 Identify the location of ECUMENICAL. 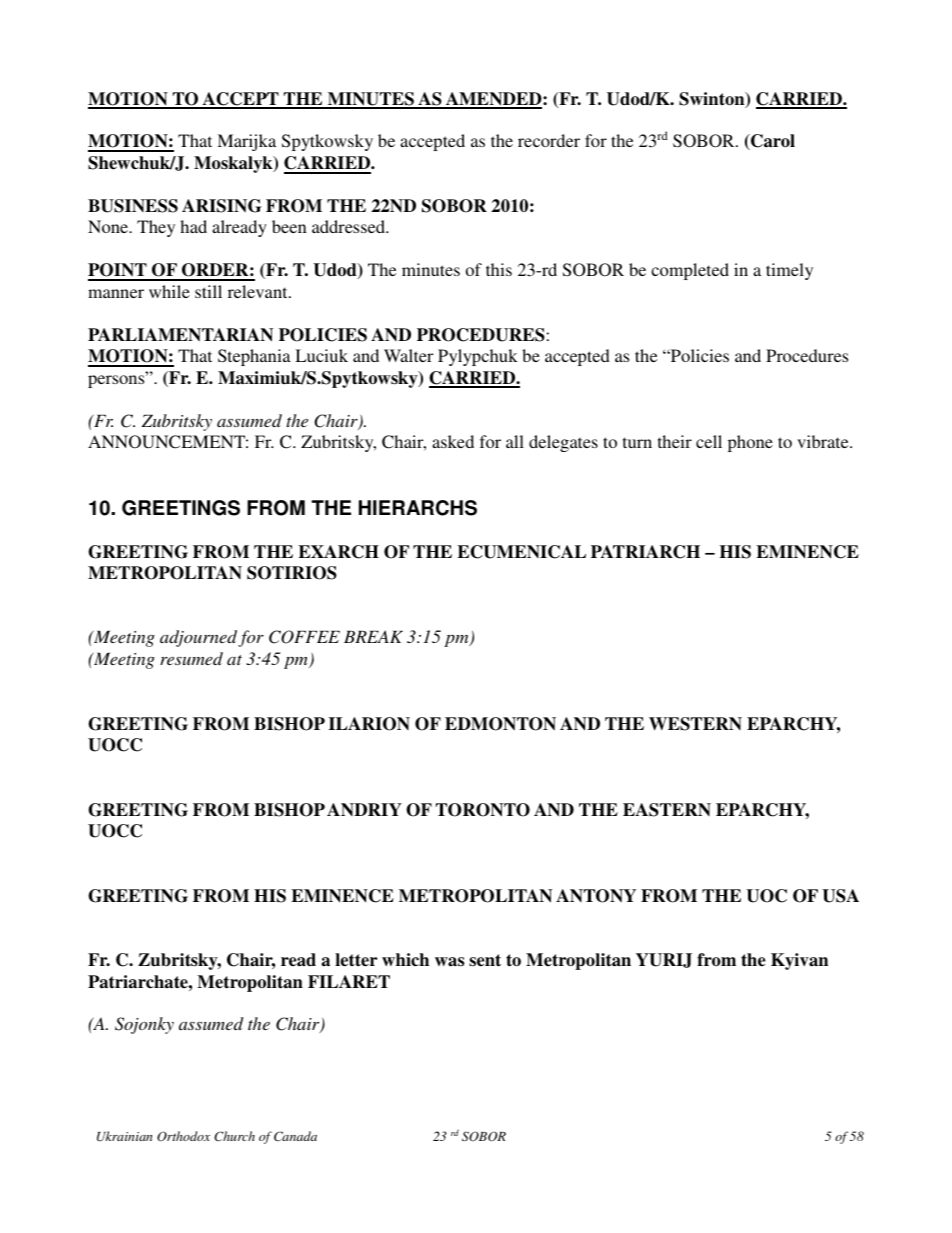
(521, 552).
